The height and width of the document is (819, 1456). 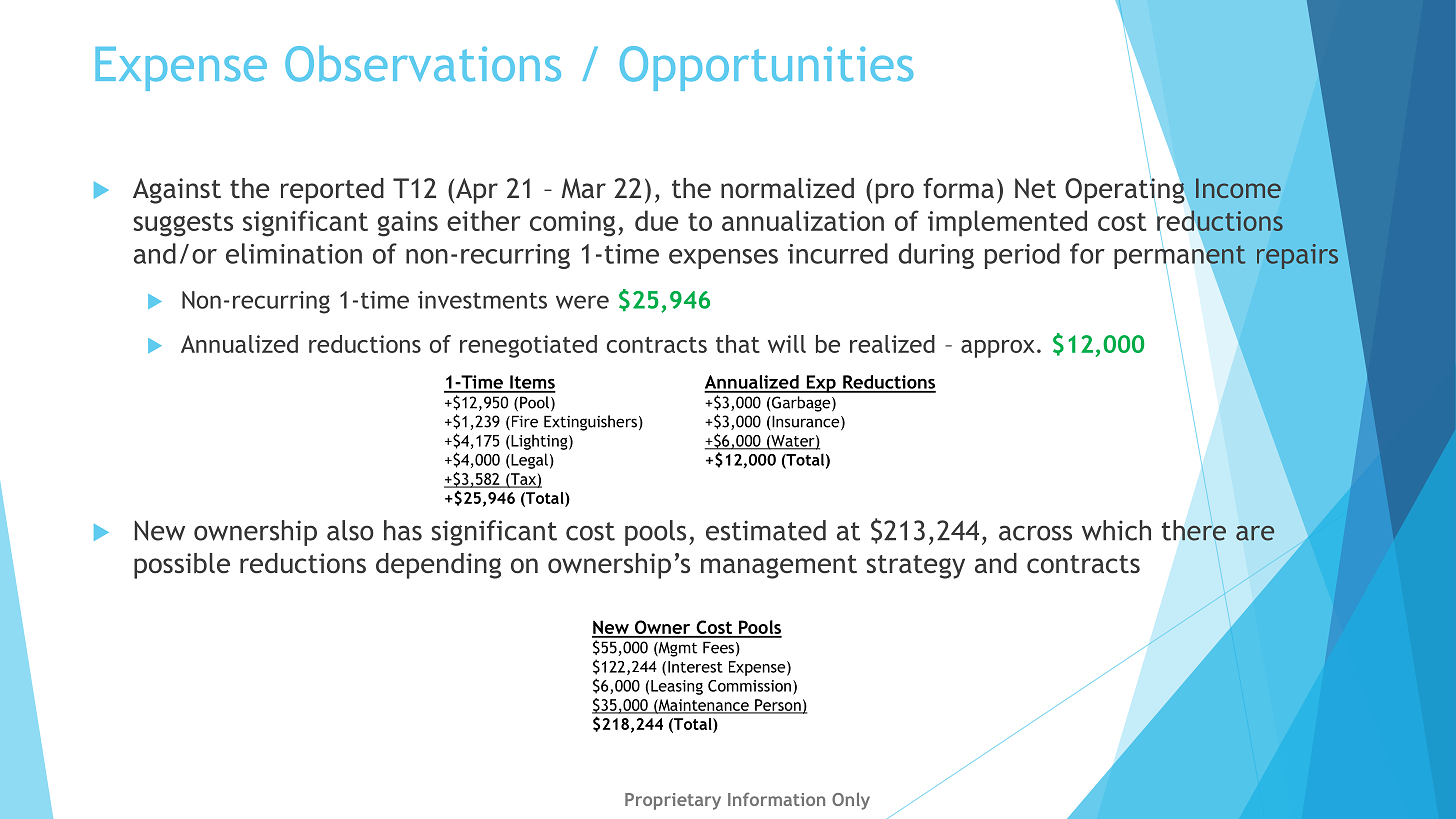 What do you see at coordinates (1238, 188) in the document?
I see `Income` at bounding box center [1238, 188].
